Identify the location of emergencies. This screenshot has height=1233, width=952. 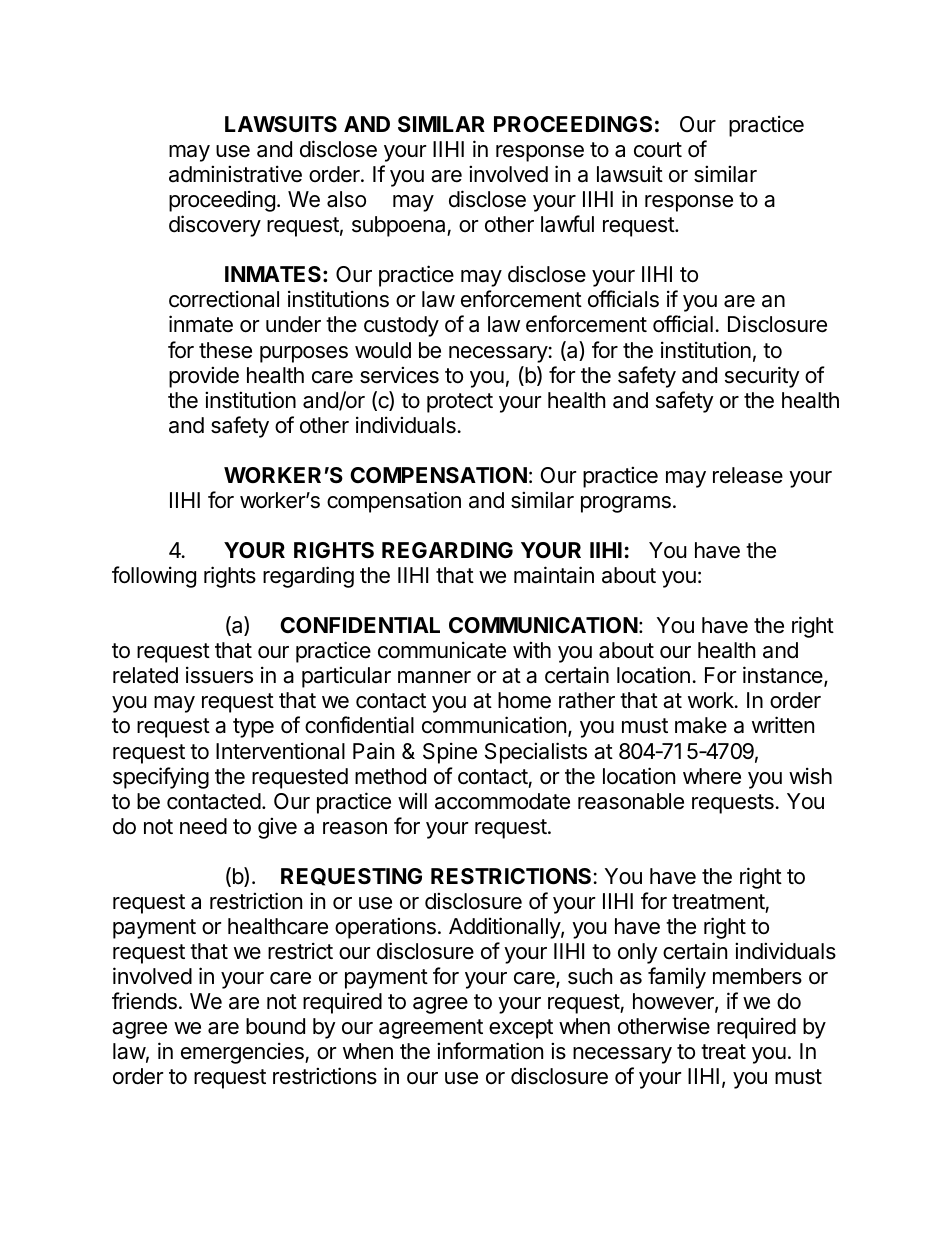
(243, 1053).
